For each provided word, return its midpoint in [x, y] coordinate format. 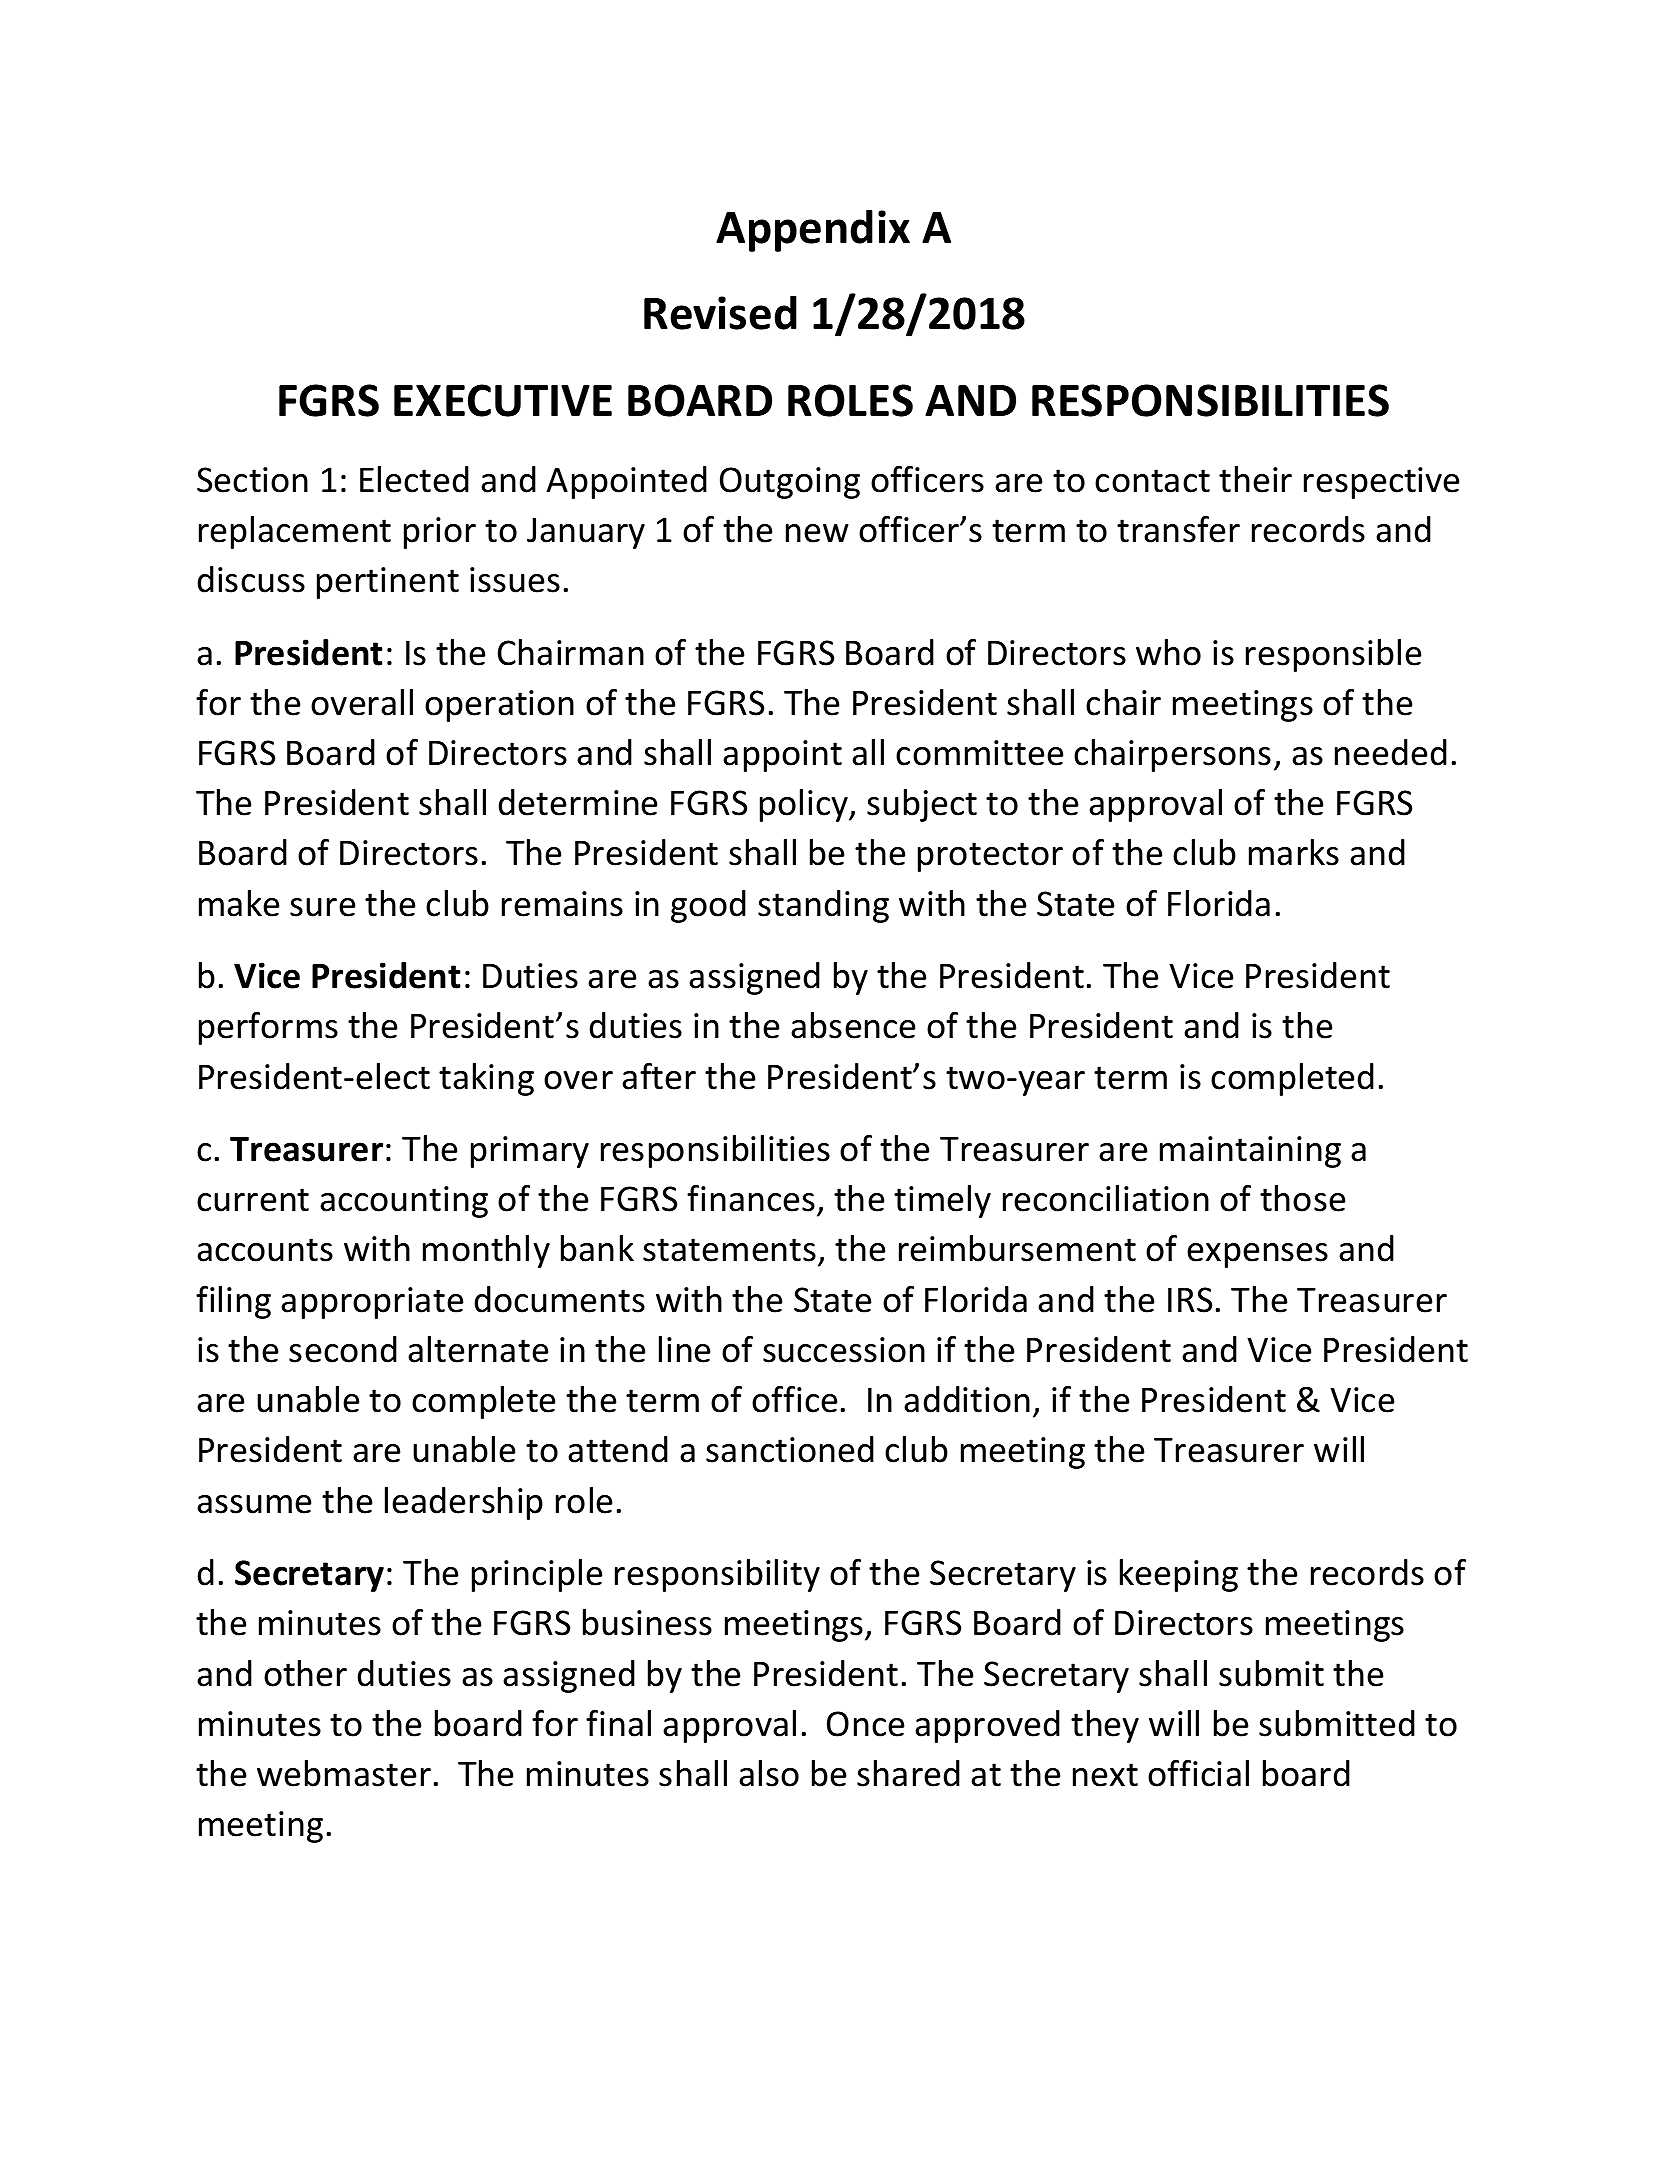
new [817, 533]
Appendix [813, 230]
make [239, 903]
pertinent [388, 583]
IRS [1190, 1300]
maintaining [1250, 1152]
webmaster [344, 1773]
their [1255, 479]
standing [823, 906]
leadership [464, 1503]
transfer [1178, 529]
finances [751, 1198]
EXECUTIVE [503, 400]
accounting [404, 1202]
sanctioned [790, 1449]
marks [1294, 852]
